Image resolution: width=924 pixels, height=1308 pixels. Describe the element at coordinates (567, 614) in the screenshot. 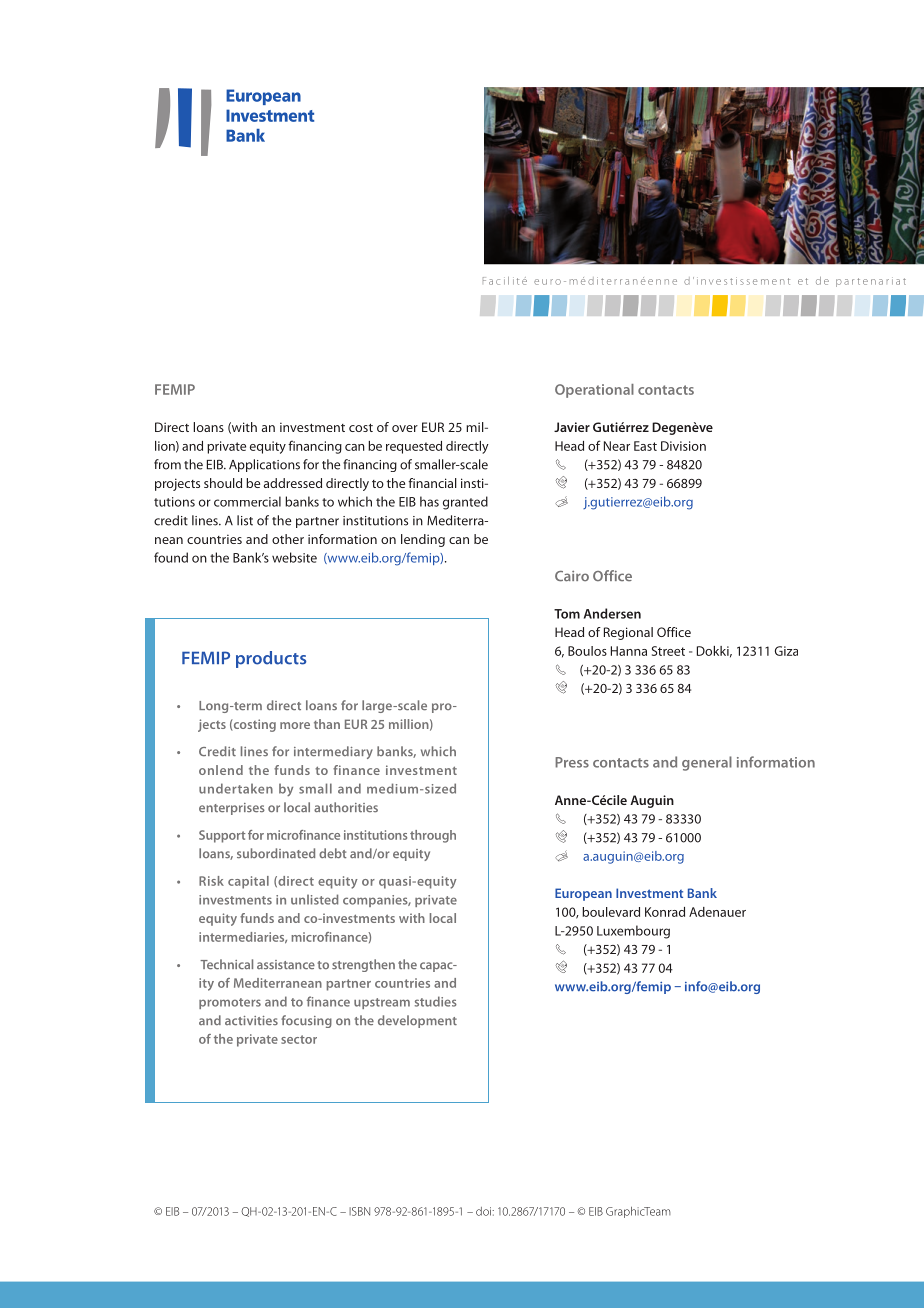

I see `Tom` at that location.
